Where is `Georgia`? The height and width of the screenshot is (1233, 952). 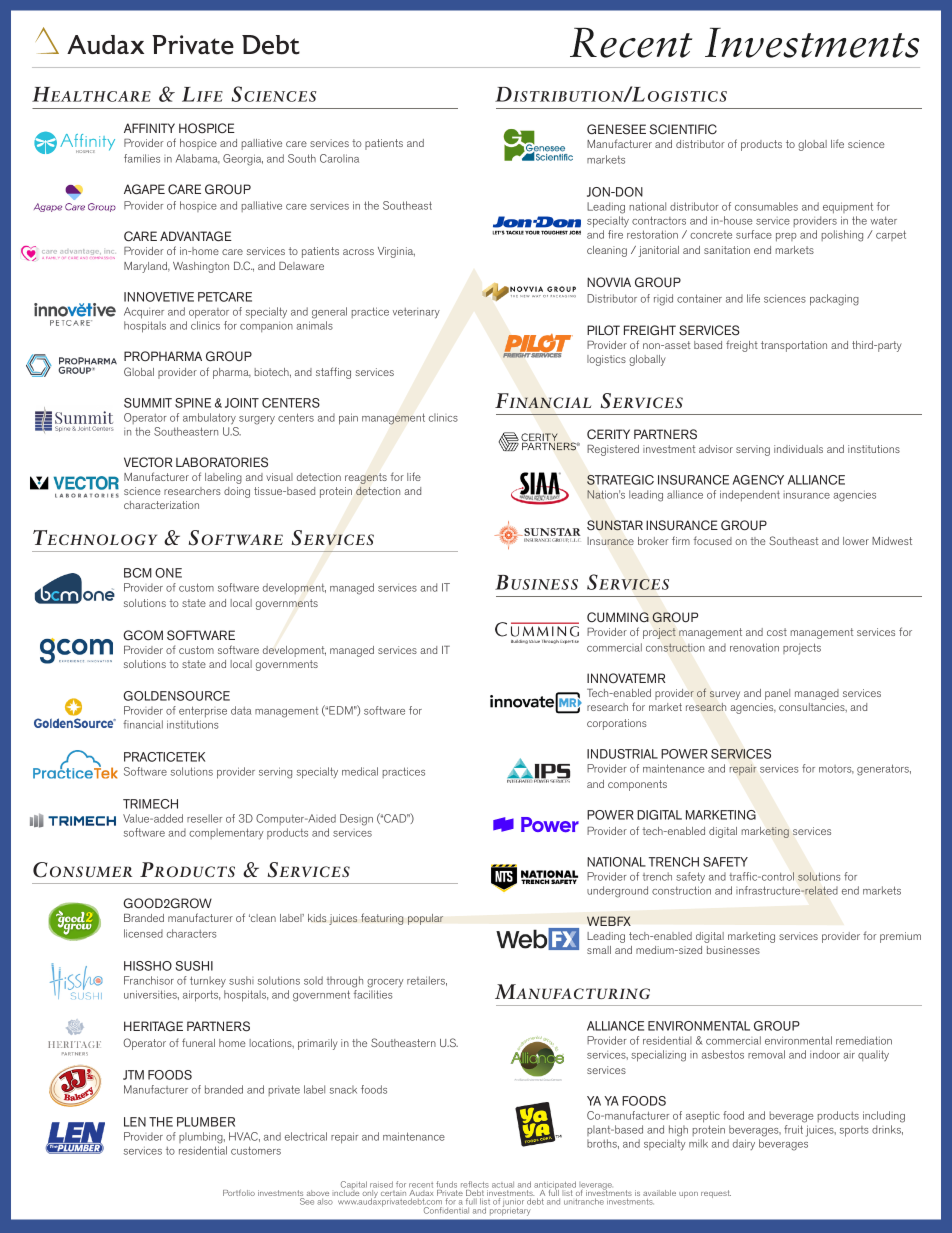 Georgia is located at coordinates (243, 160).
